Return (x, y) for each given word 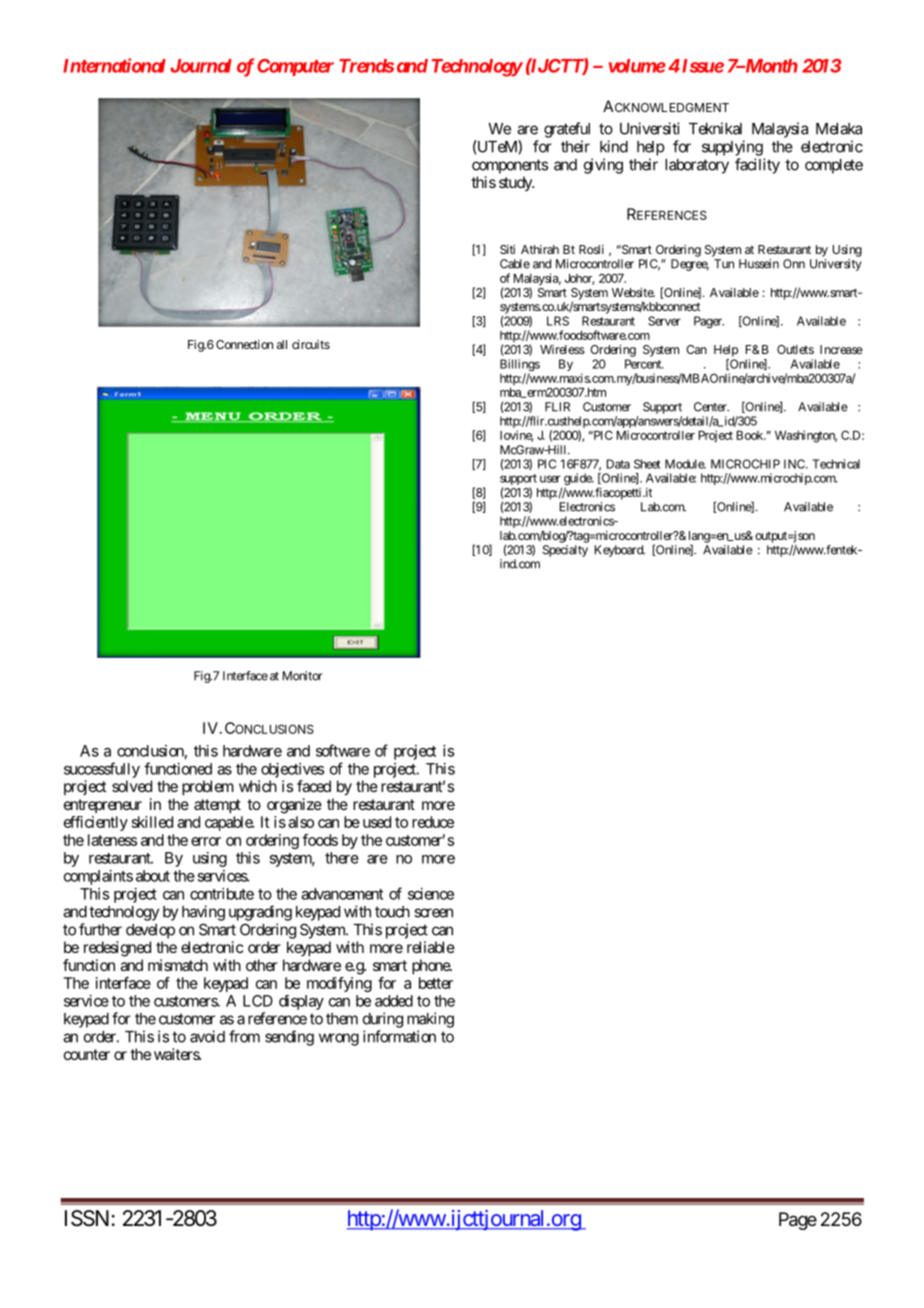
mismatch (178, 965)
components (510, 166)
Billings (520, 366)
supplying (732, 148)
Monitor (303, 676)
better (436, 983)
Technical (836, 464)
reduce (433, 822)
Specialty (565, 551)
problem (208, 788)
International (114, 65)
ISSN (87, 1218)
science (431, 894)
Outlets (795, 349)
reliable (431, 947)
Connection (244, 344)
